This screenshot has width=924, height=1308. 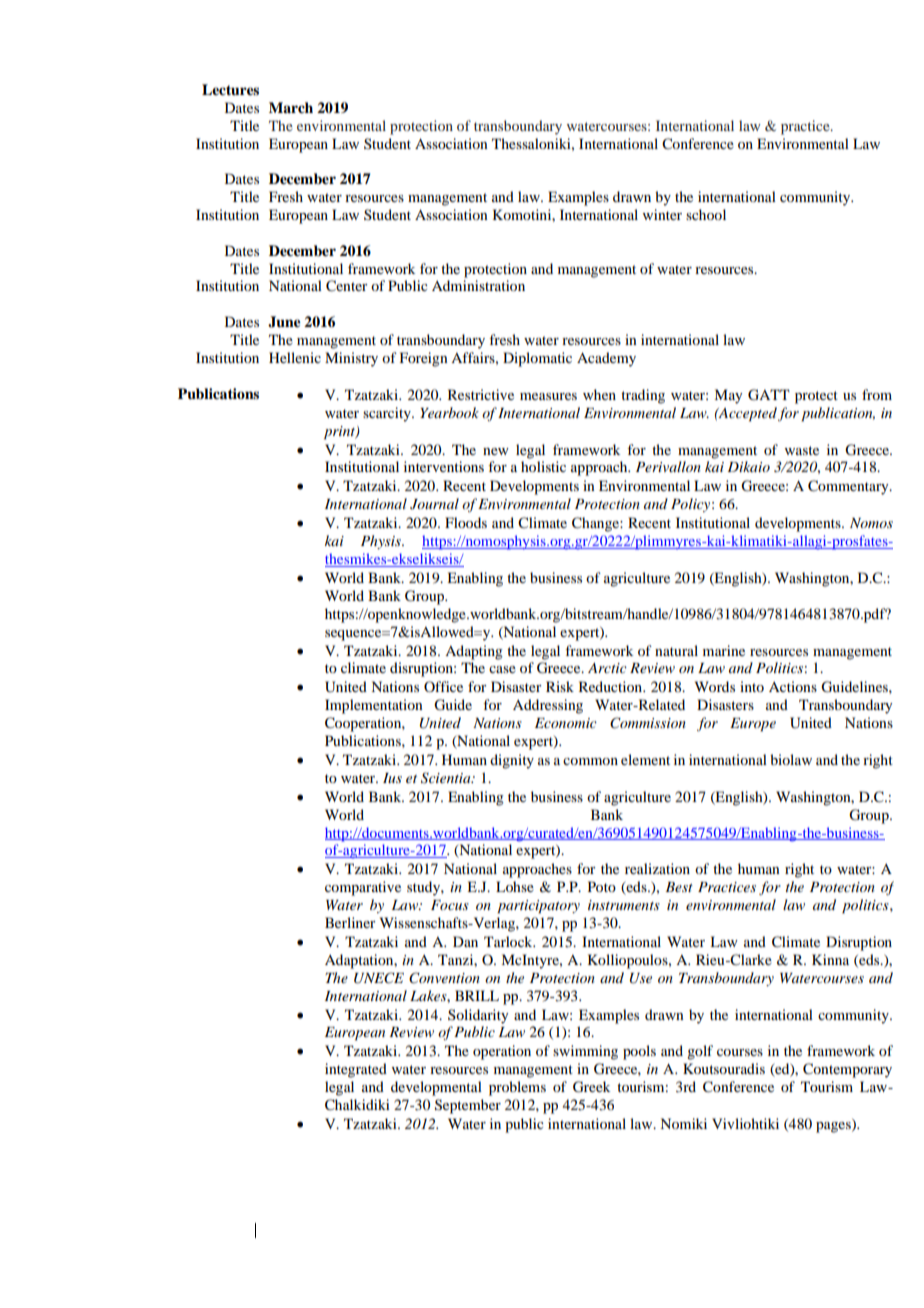 What do you see at coordinates (537, 359) in the screenshot?
I see `Diplomatic` at bounding box center [537, 359].
